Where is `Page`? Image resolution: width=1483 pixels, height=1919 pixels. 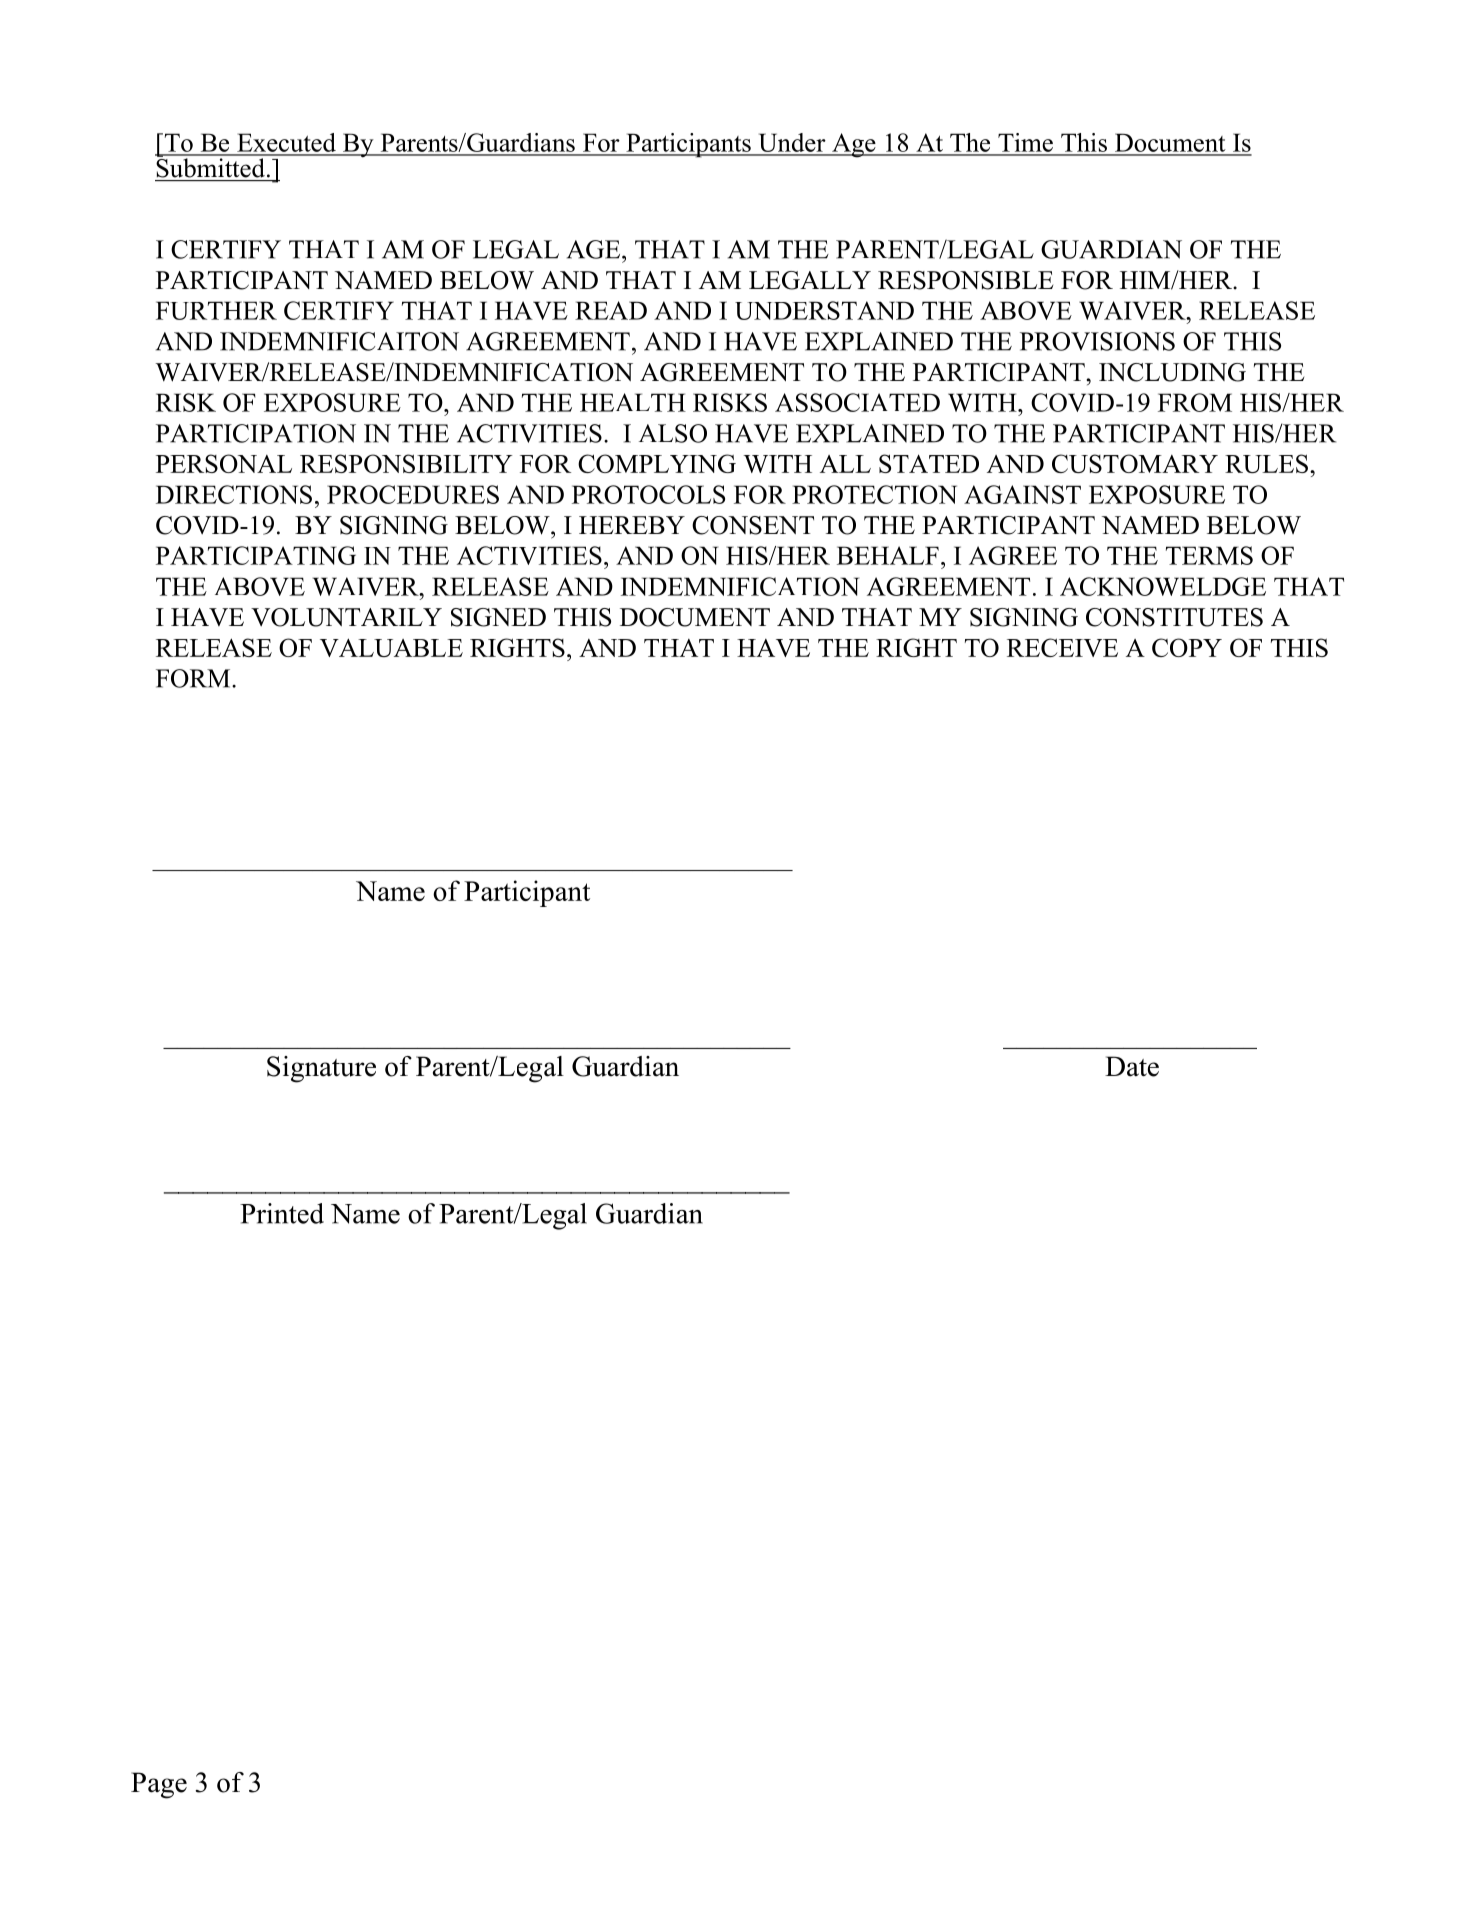 Page is located at coordinates (159, 1785).
